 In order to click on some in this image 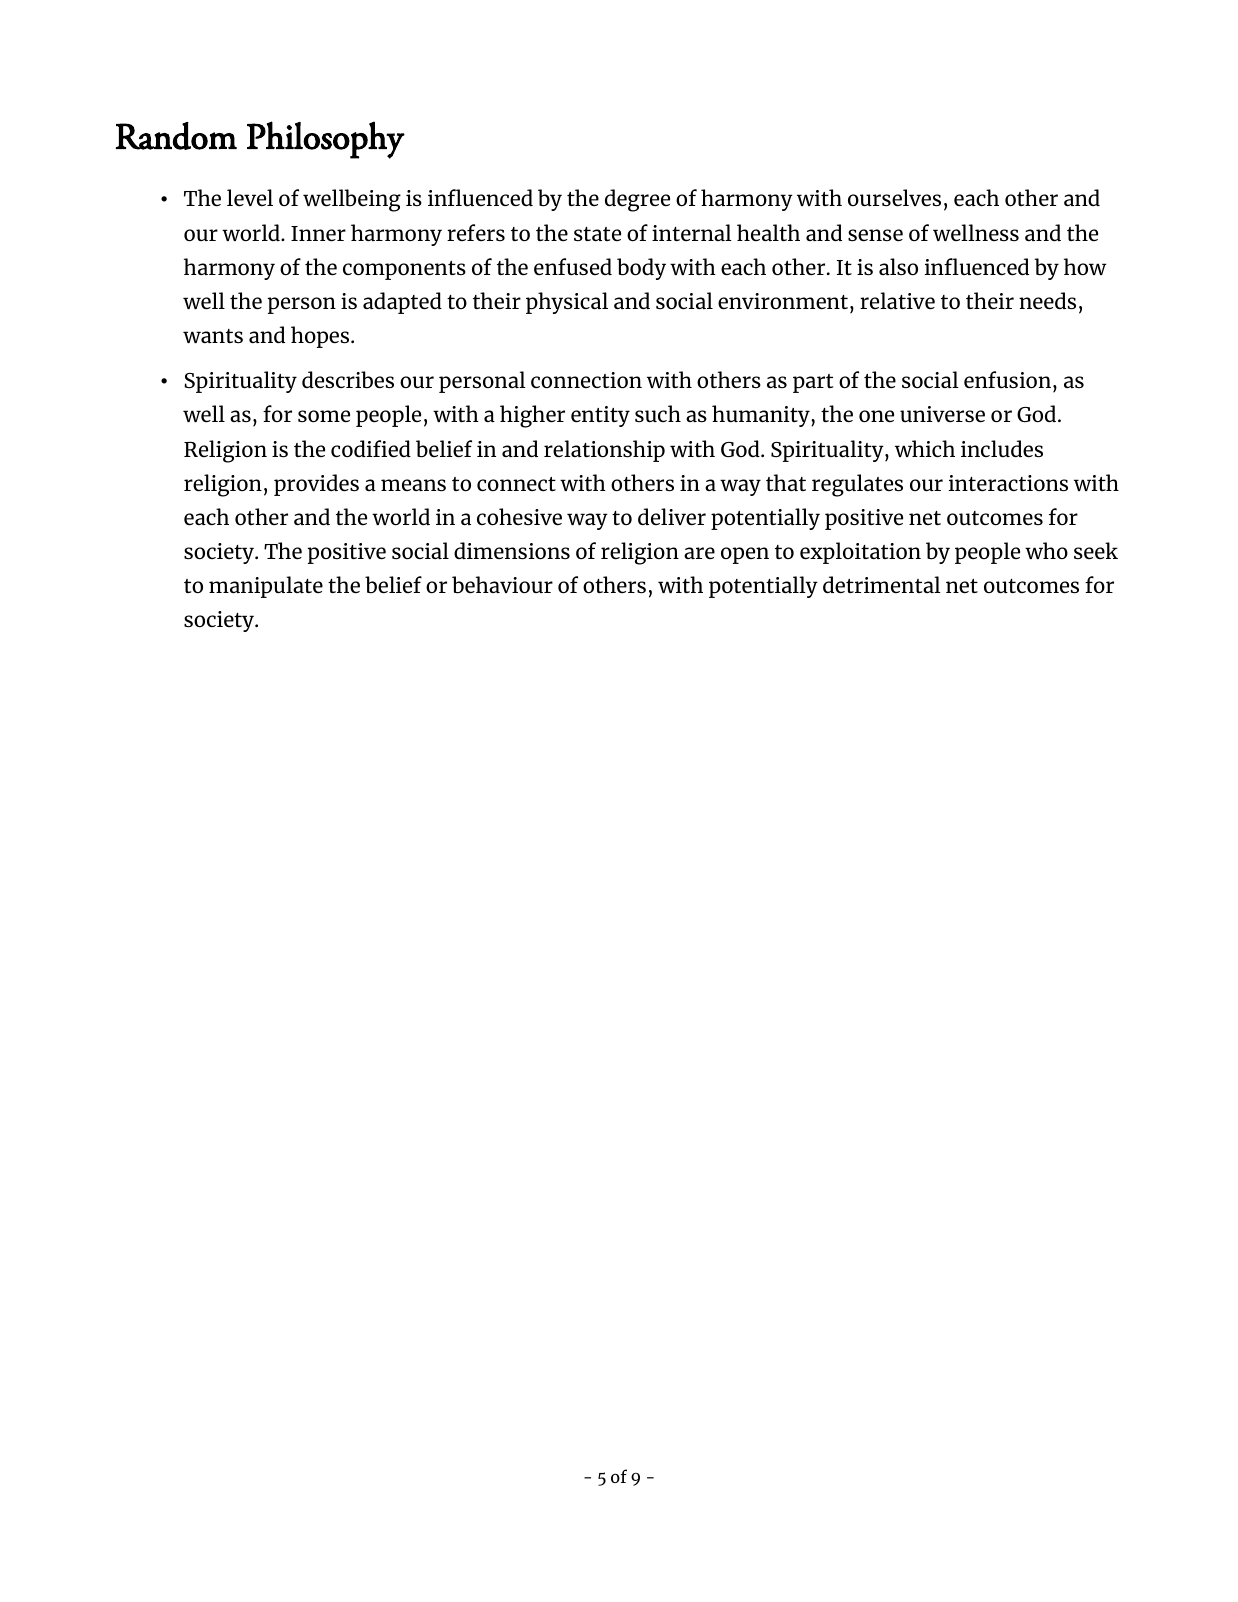, I will do `click(324, 416)`.
